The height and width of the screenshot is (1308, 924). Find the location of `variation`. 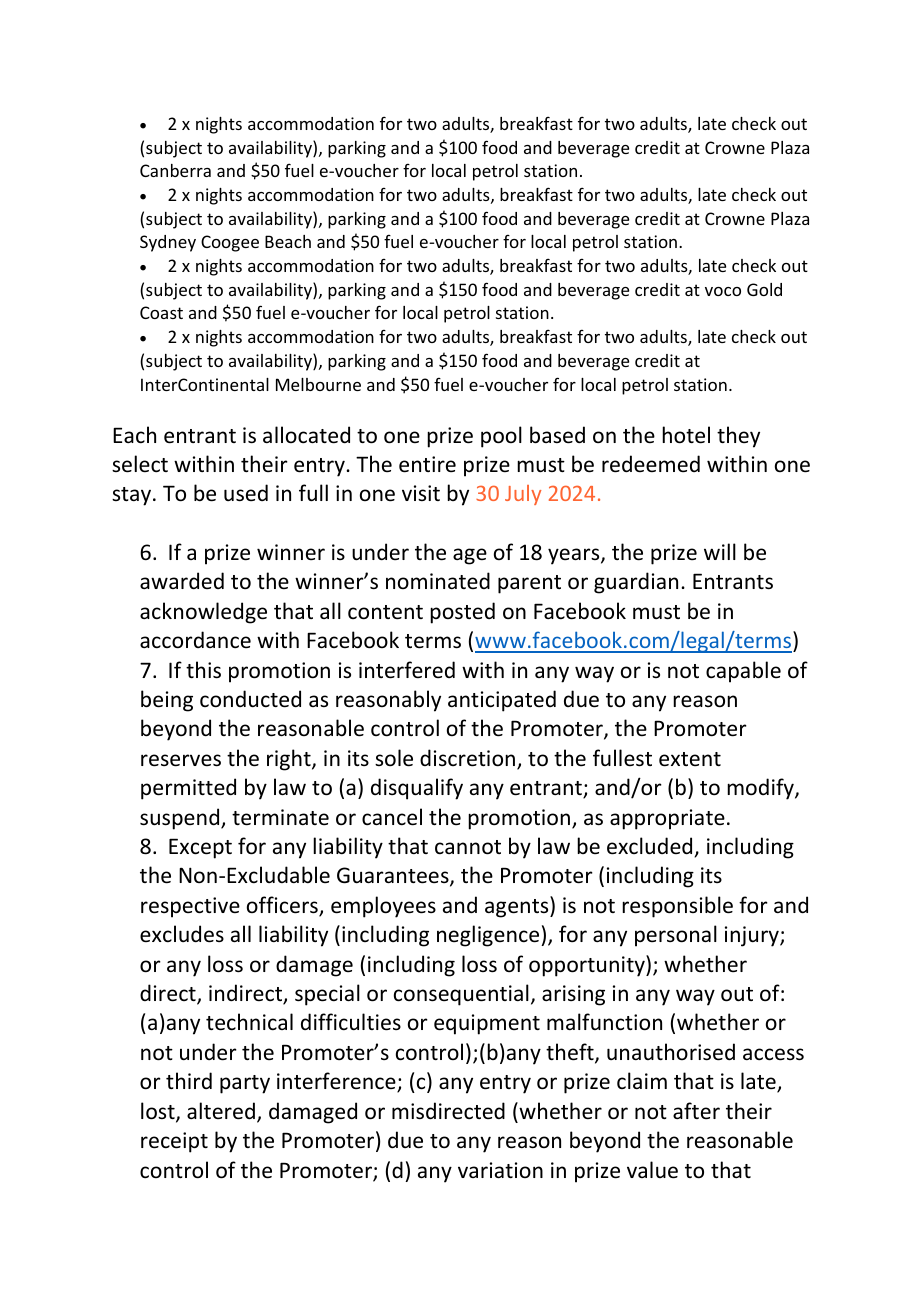

variation is located at coordinates (500, 1170).
